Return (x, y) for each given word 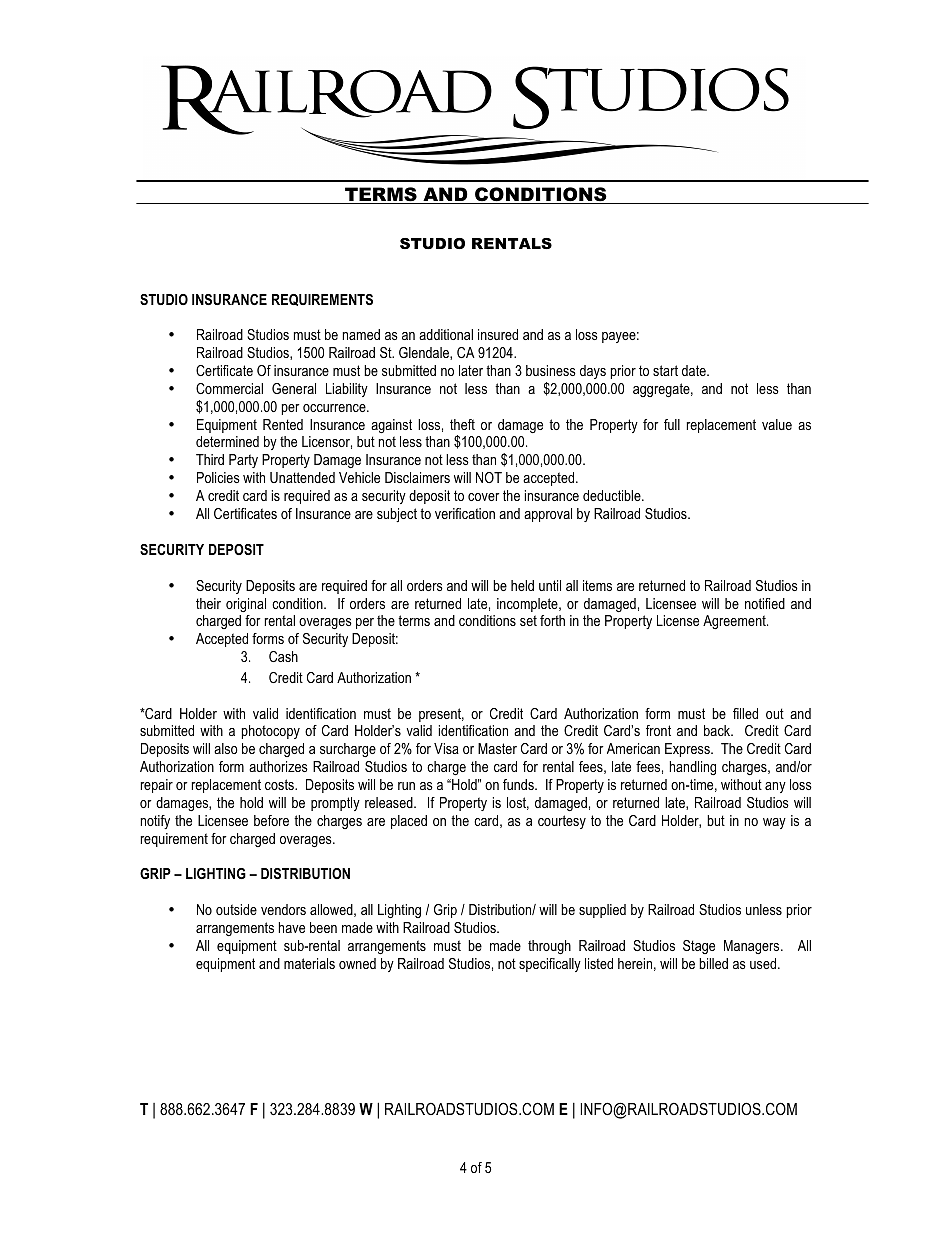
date (695, 370)
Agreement (735, 622)
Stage (699, 947)
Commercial (229, 388)
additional (446, 334)
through (549, 947)
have (292, 927)
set (528, 620)
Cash (283, 656)
